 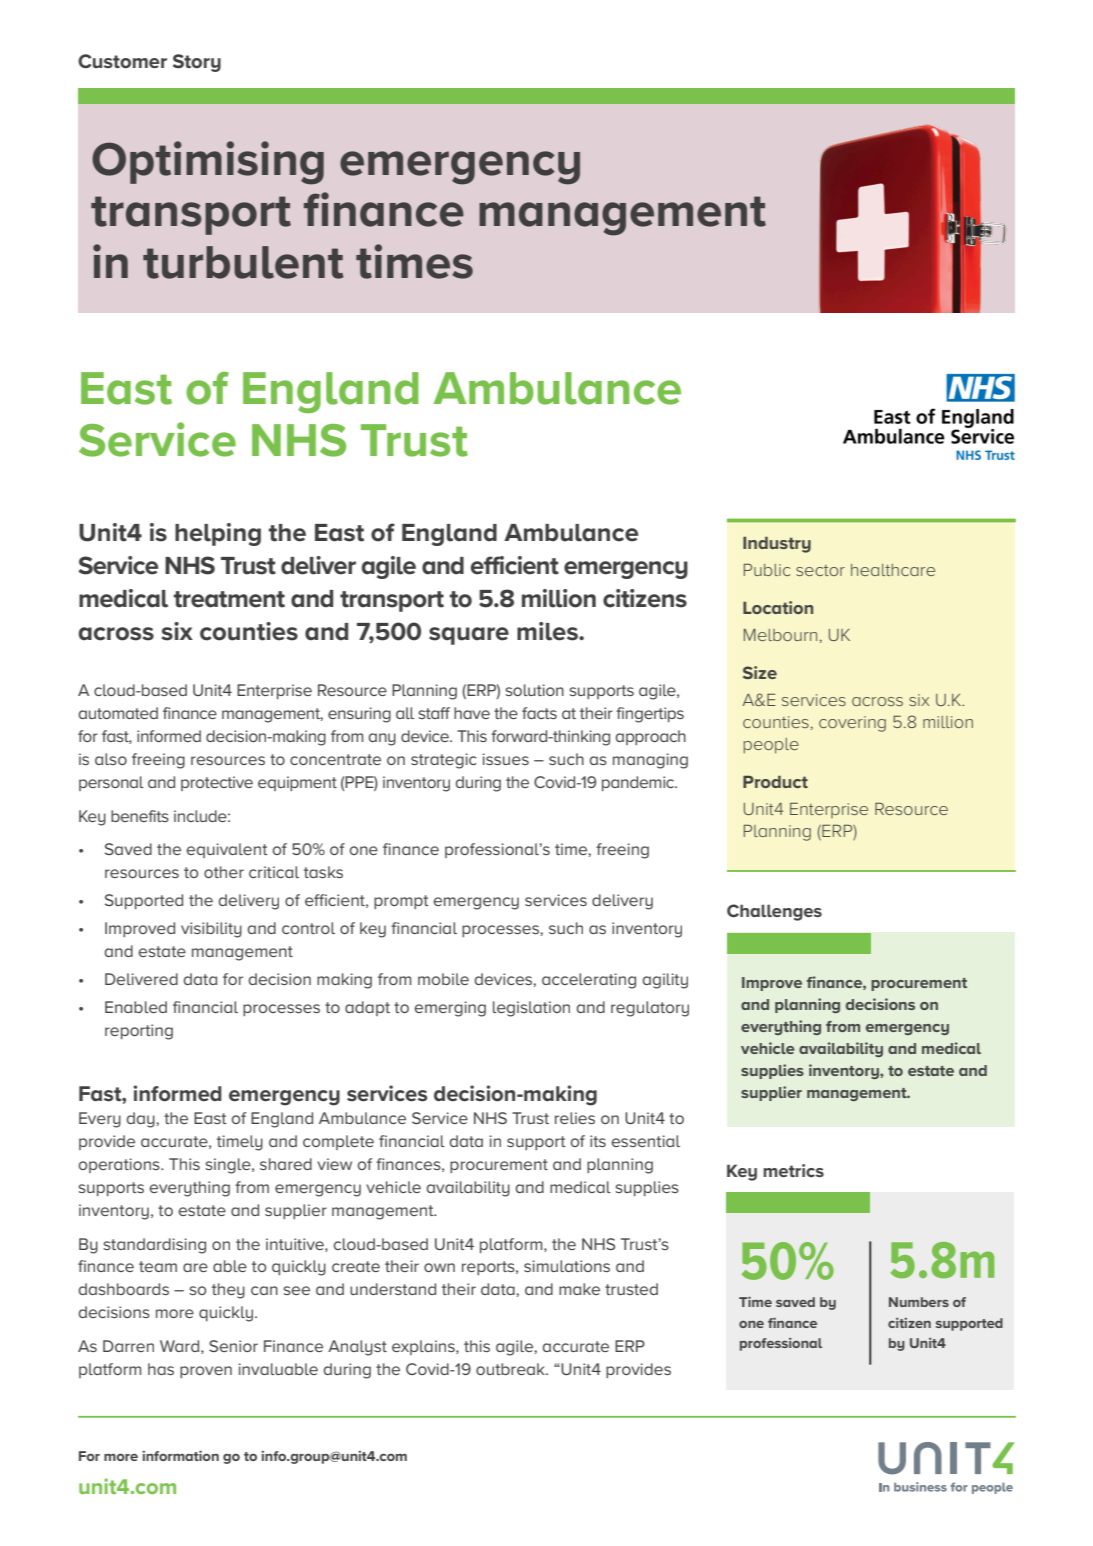 What do you see at coordinates (777, 545) in the screenshot?
I see `Industry` at bounding box center [777, 545].
